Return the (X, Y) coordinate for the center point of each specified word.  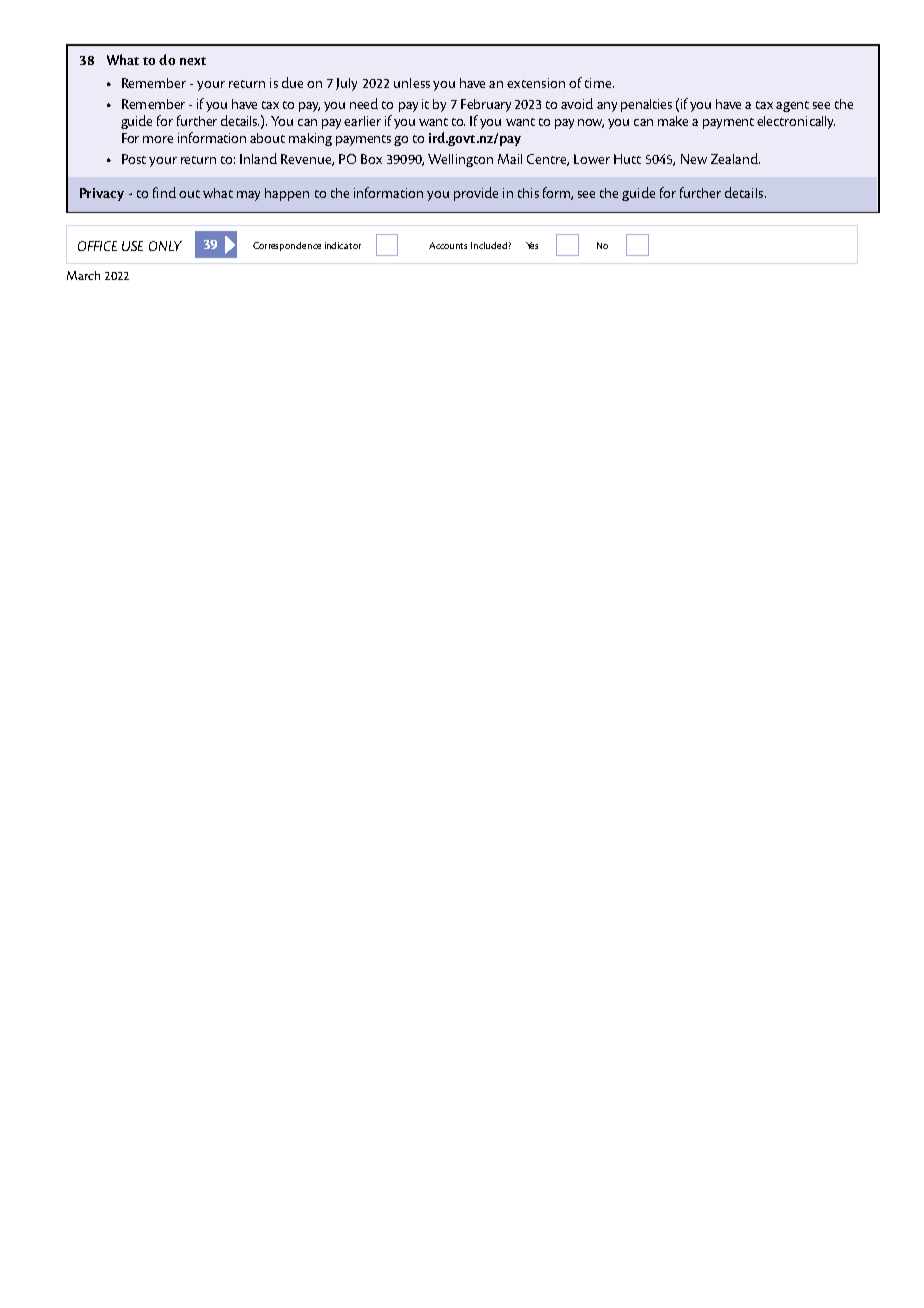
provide (476, 194)
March (83, 275)
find (164, 192)
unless (412, 83)
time (599, 83)
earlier (362, 121)
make (673, 121)
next (193, 61)
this (528, 193)
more (158, 139)
